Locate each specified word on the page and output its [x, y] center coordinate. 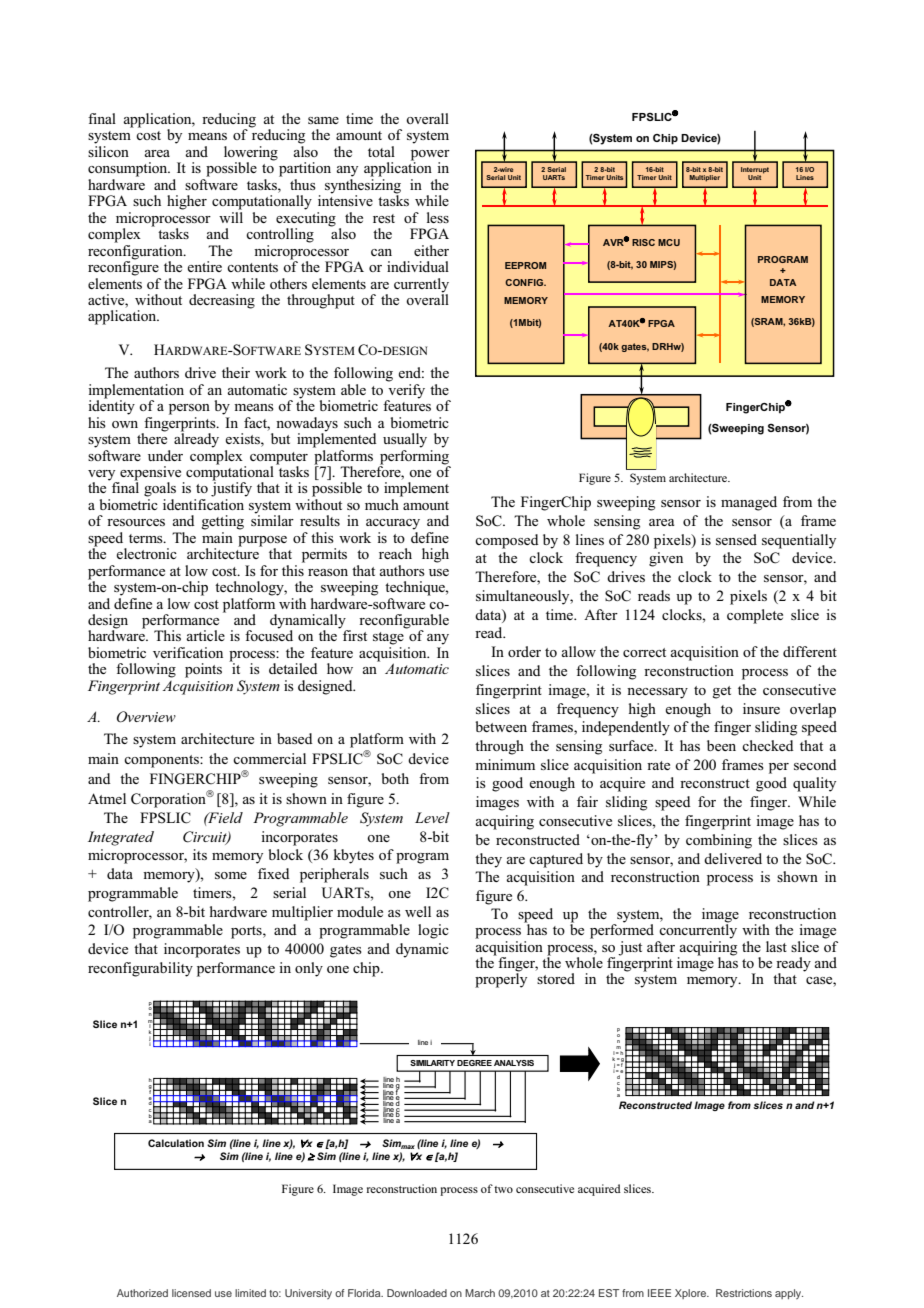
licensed [191, 1293]
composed [507, 541]
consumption [129, 169]
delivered [733, 858]
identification [203, 504]
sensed [736, 539]
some [231, 875]
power [430, 156]
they [488, 860]
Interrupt [755, 171]
